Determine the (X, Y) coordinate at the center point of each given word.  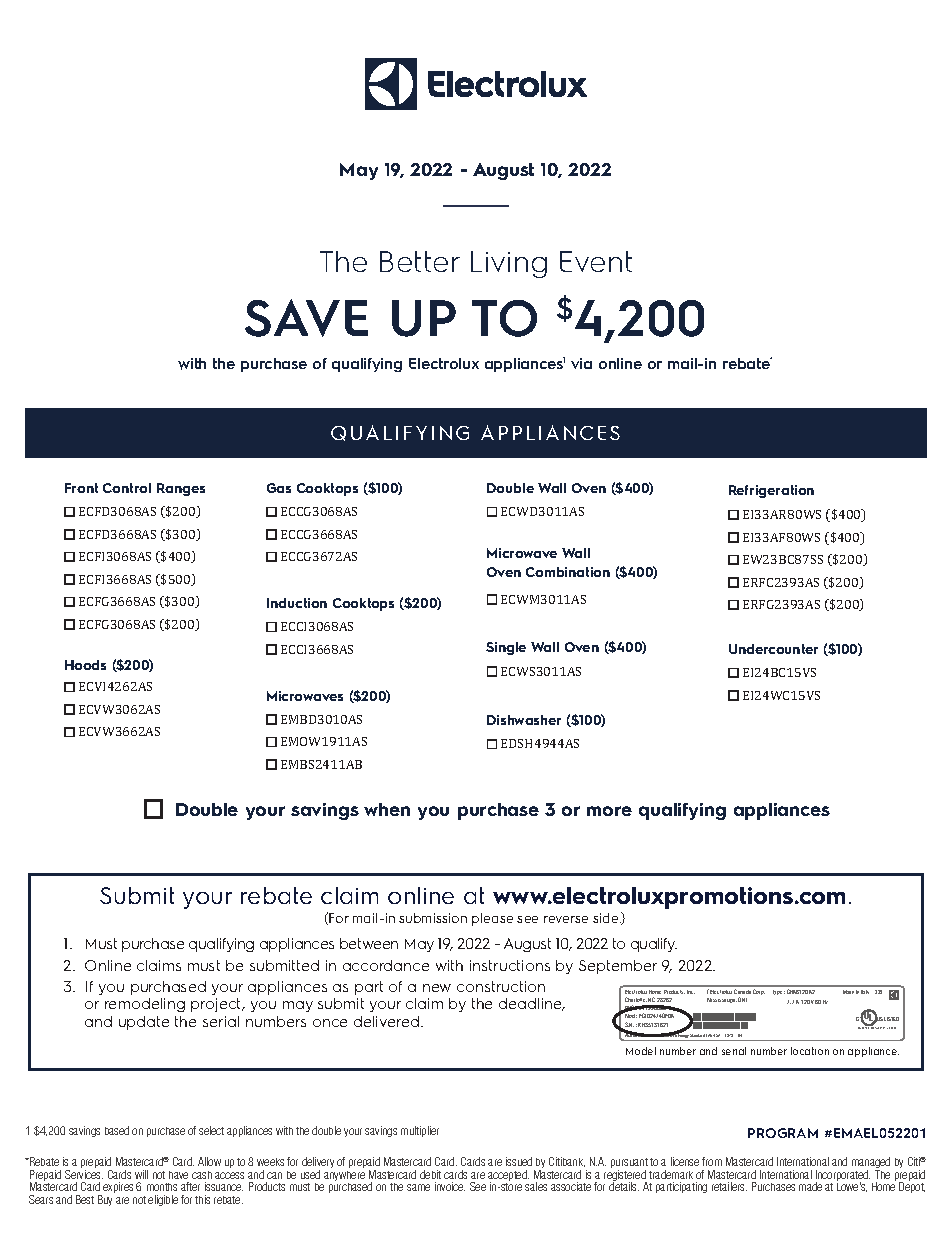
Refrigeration (771, 491)
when (387, 809)
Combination (568, 572)
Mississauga (722, 1000)
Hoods (85, 665)
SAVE (306, 318)
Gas (279, 488)
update (144, 1023)
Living (509, 264)
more (609, 811)
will (141, 1174)
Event (596, 261)
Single (506, 648)
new (437, 988)
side (607, 918)
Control (127, 488)
